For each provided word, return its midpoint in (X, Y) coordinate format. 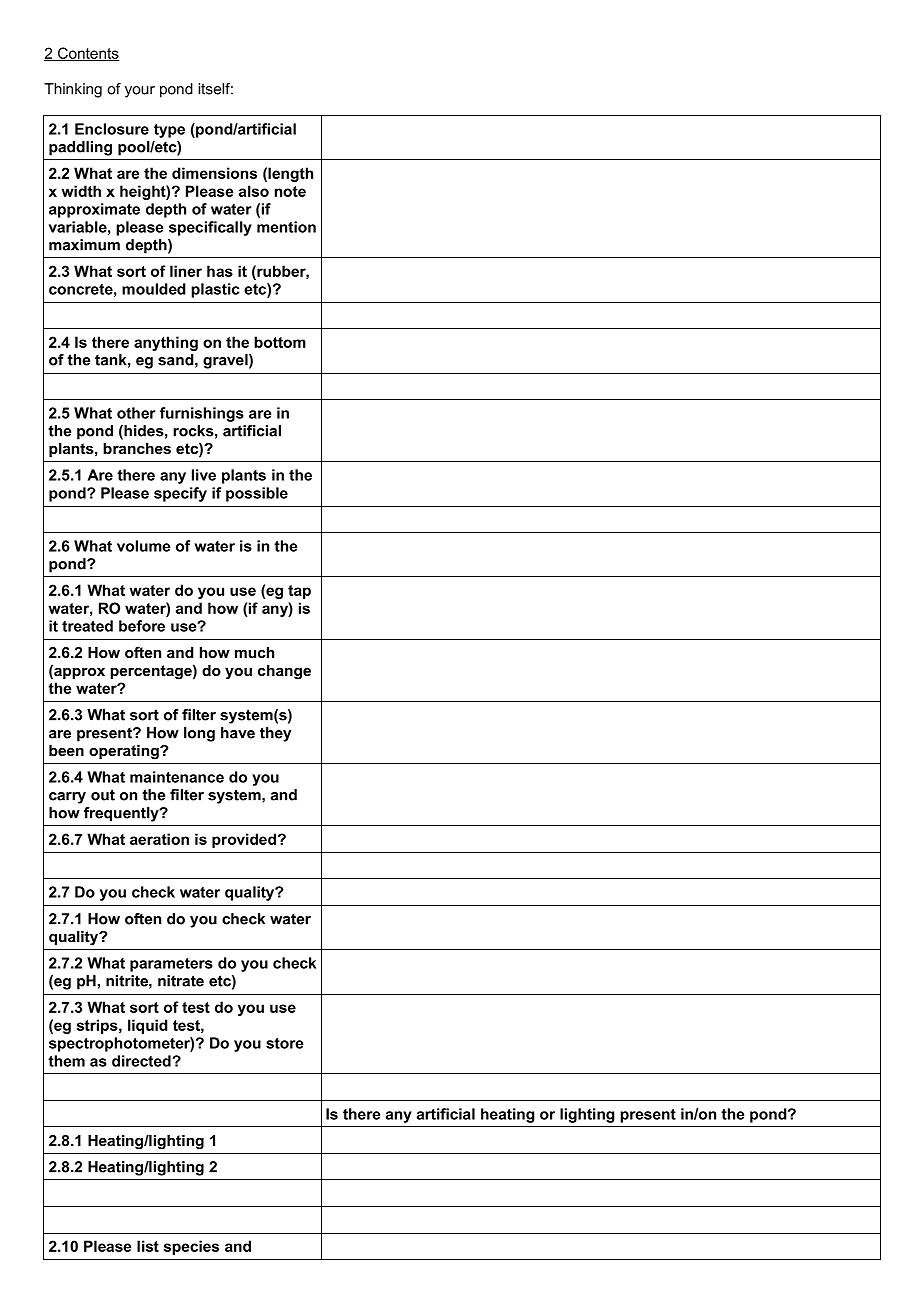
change (284, 672)
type (169, 131)
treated (87, 626)
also (254, 191)
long (199, 734)
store (285, 1043)
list (148, 1246)
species (191, 1247)
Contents (88, 54)
